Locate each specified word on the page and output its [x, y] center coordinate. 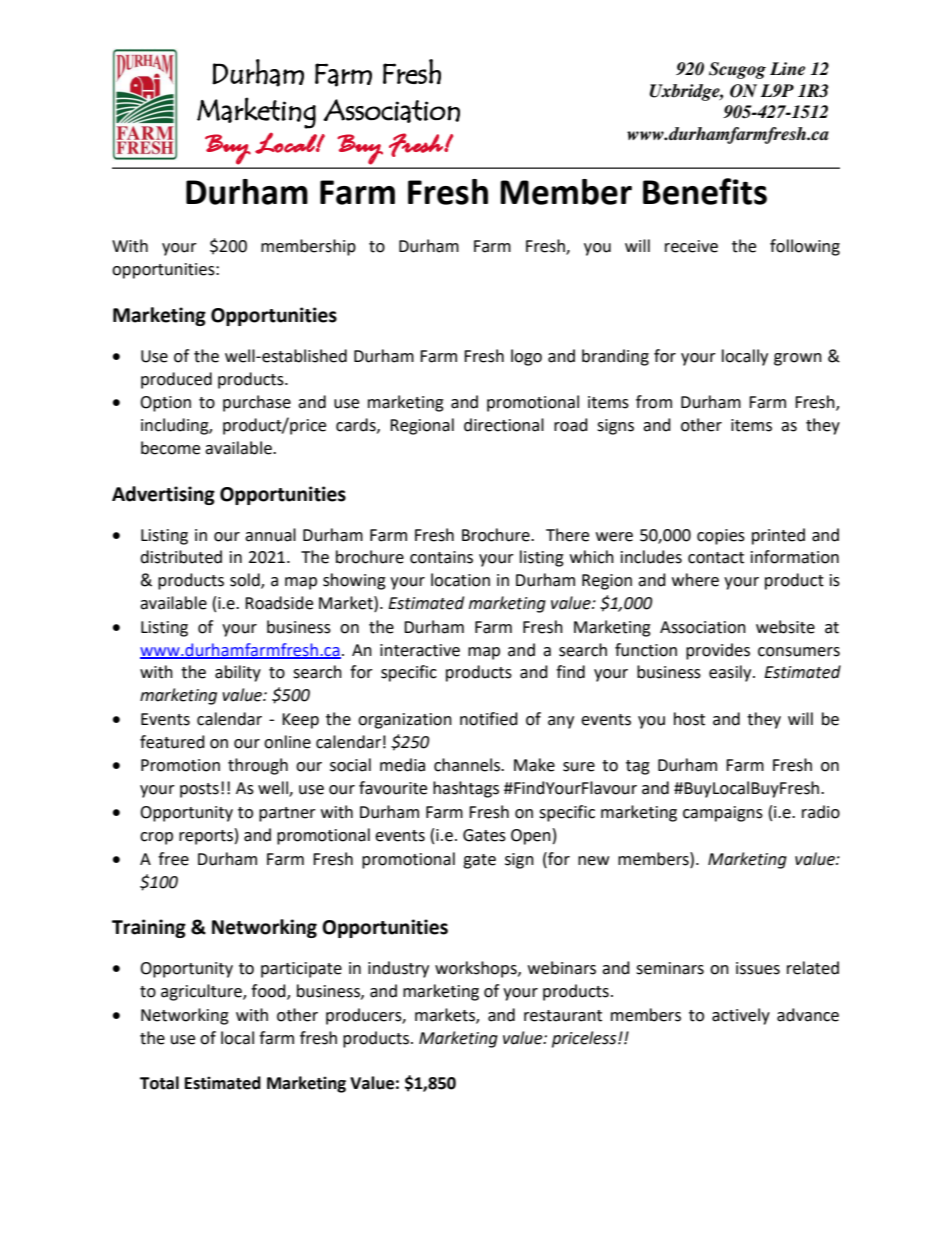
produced [176, 380]
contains [441, 557]
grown [798, 359]
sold [246, 581]
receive [691, 246]
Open [531, 837]
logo [526, 357]
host [689, 719]
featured [172, 742]
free [173, 859]
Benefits [705, 191]
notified [489, 719]
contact [716, 558]
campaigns [723, 814]
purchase [257, 403]
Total [159, 1083]
